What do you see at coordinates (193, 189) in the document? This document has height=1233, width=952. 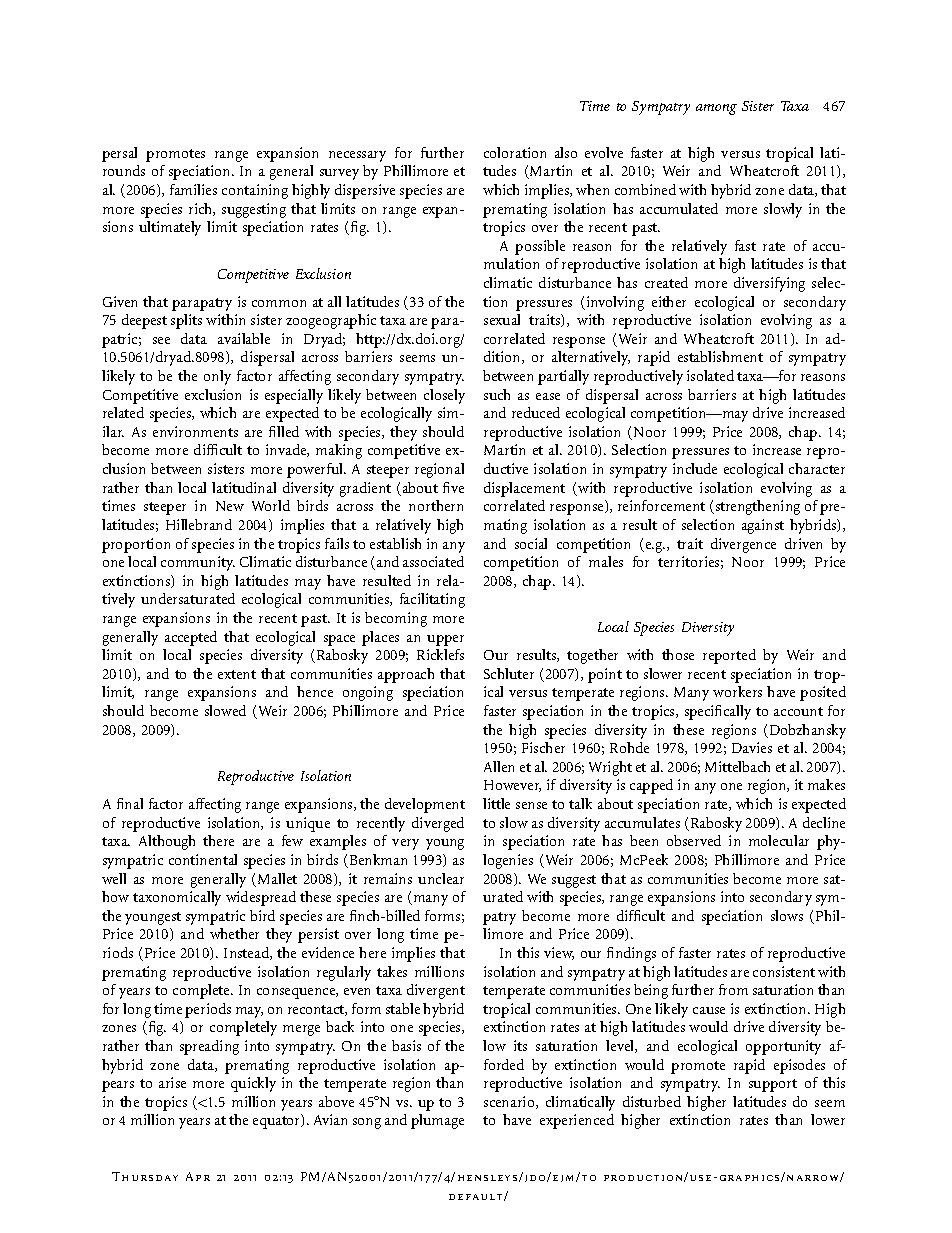 I see `families` at bounding box center [193, 189].
